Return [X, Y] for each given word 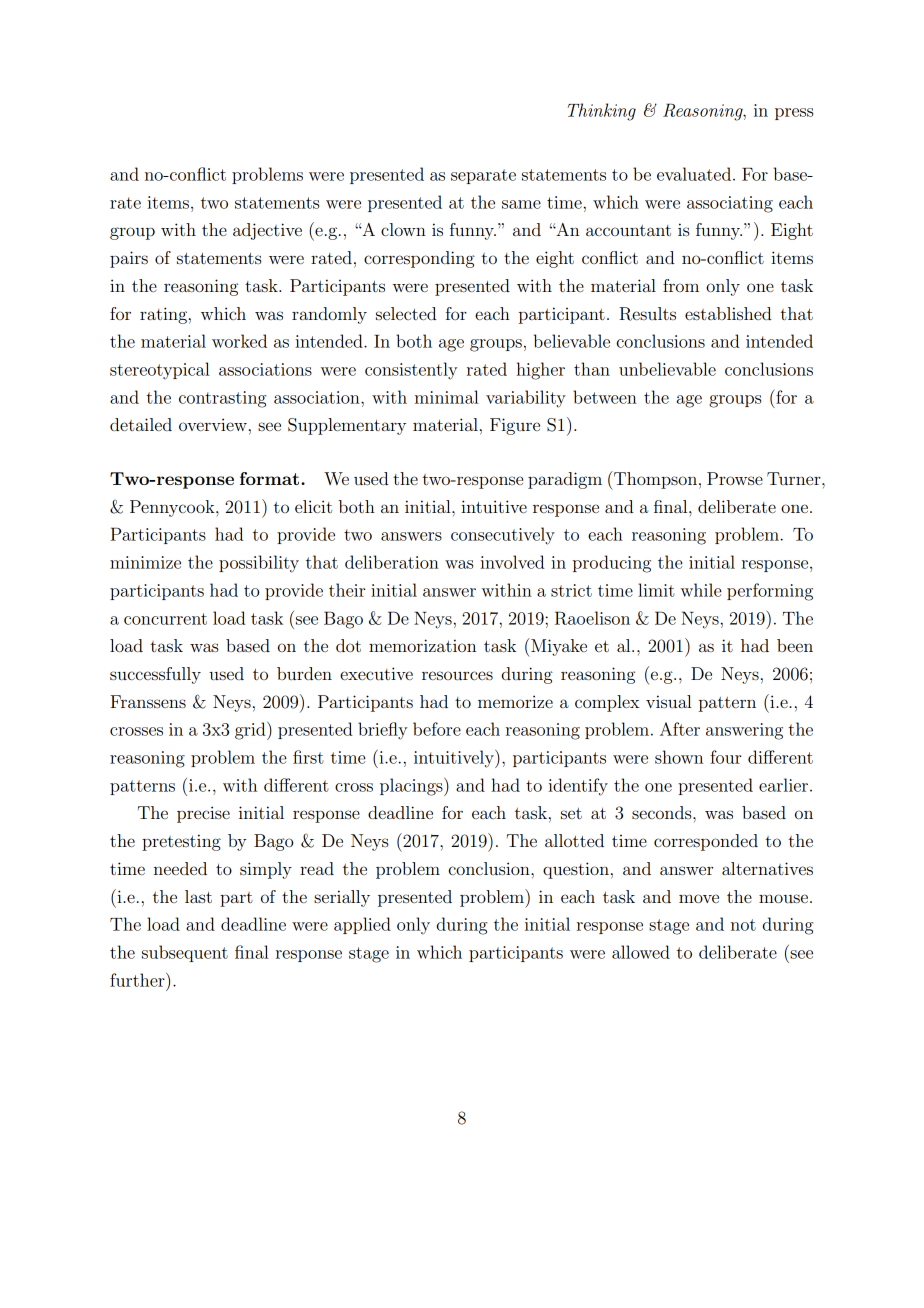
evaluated [695, 174]
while [701, 590]
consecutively [503, 536]
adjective [267, 231]
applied [362, 925]
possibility [259, 564]
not [743, 925]
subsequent [185, 953]
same [521, 204]
